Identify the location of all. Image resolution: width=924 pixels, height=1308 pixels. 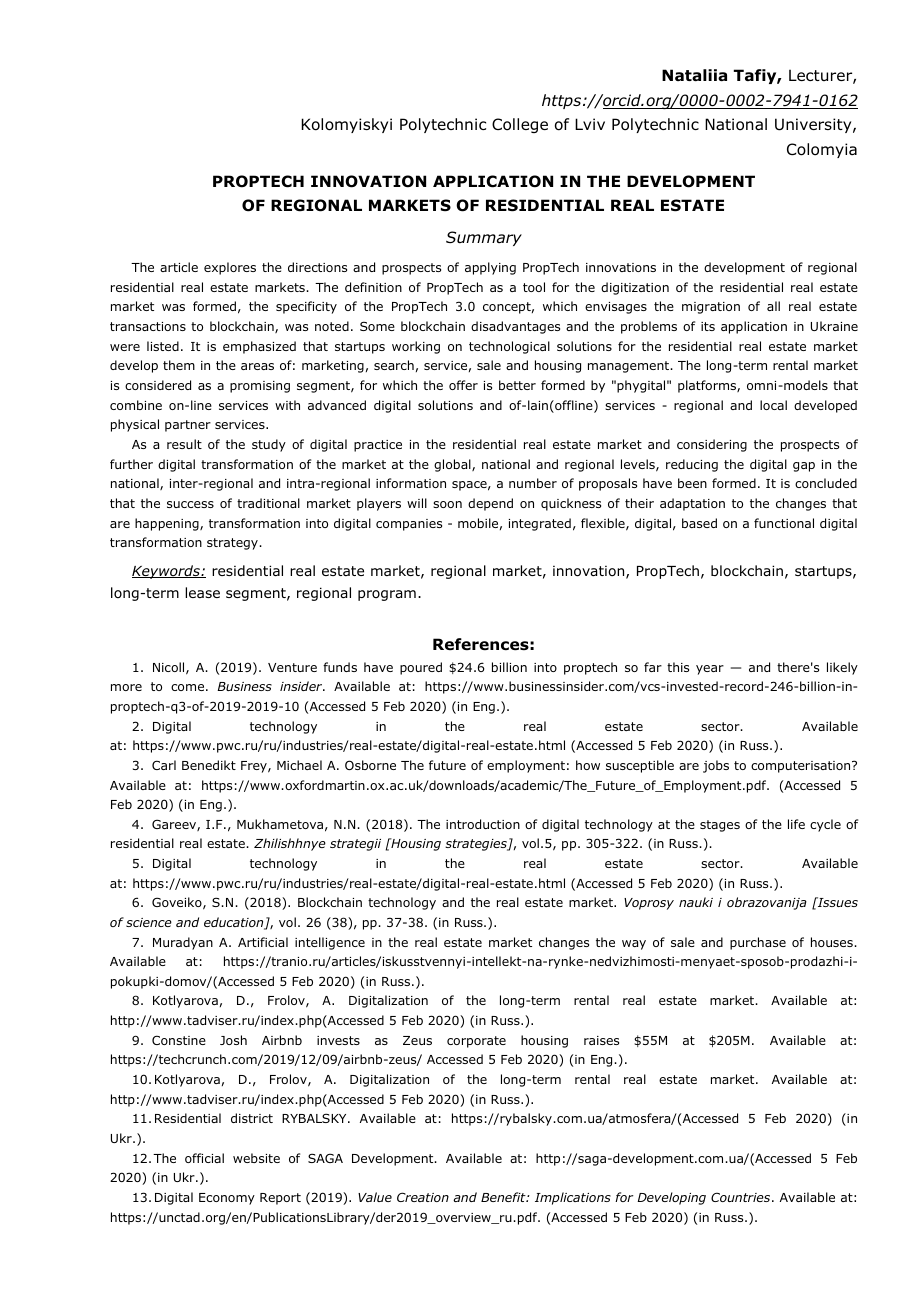
(773, 306).
